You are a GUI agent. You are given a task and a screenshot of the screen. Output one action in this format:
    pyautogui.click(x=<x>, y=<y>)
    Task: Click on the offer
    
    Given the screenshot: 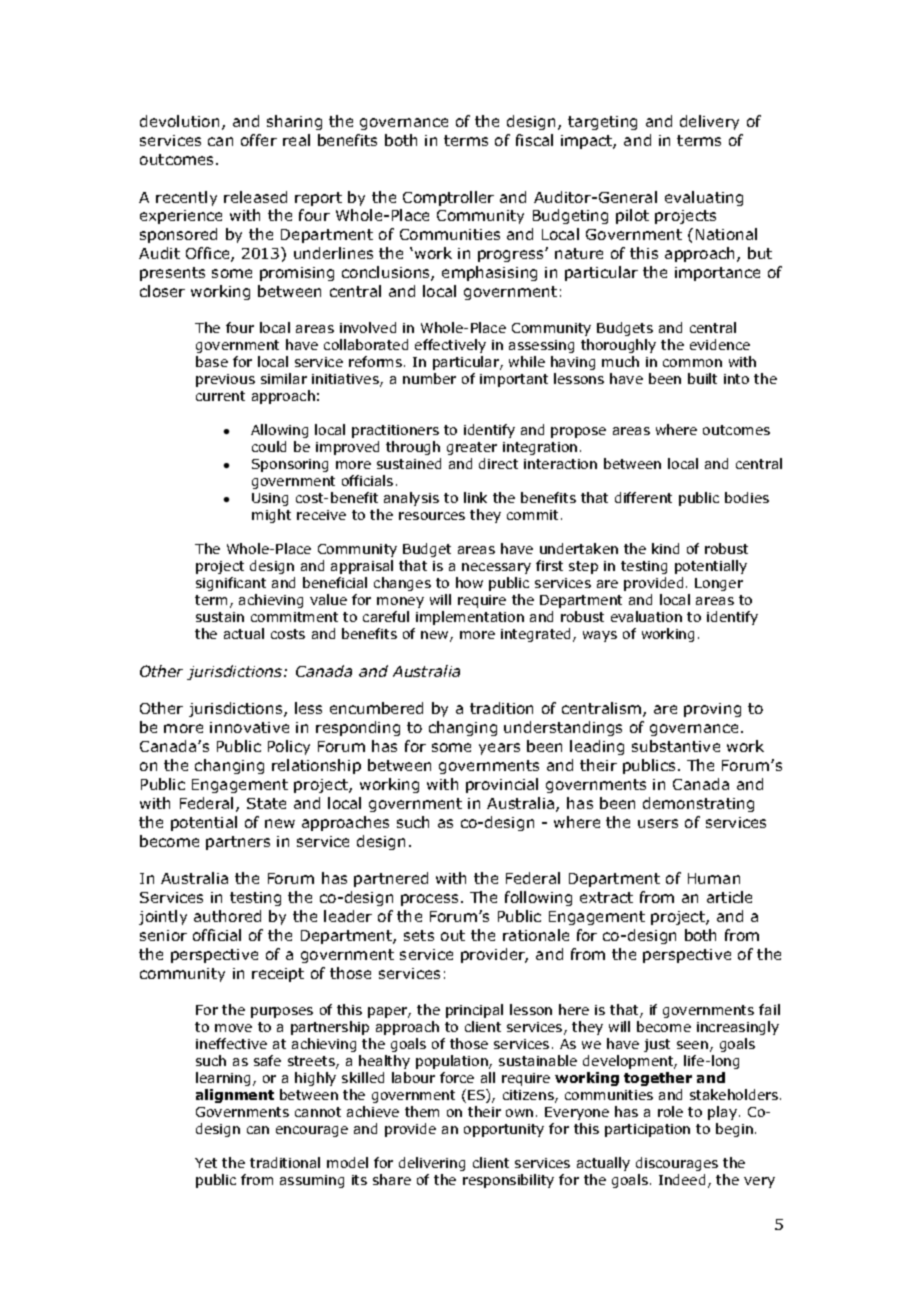 What is the action you would take?
    pyautogui.click(x=259, y=140)
